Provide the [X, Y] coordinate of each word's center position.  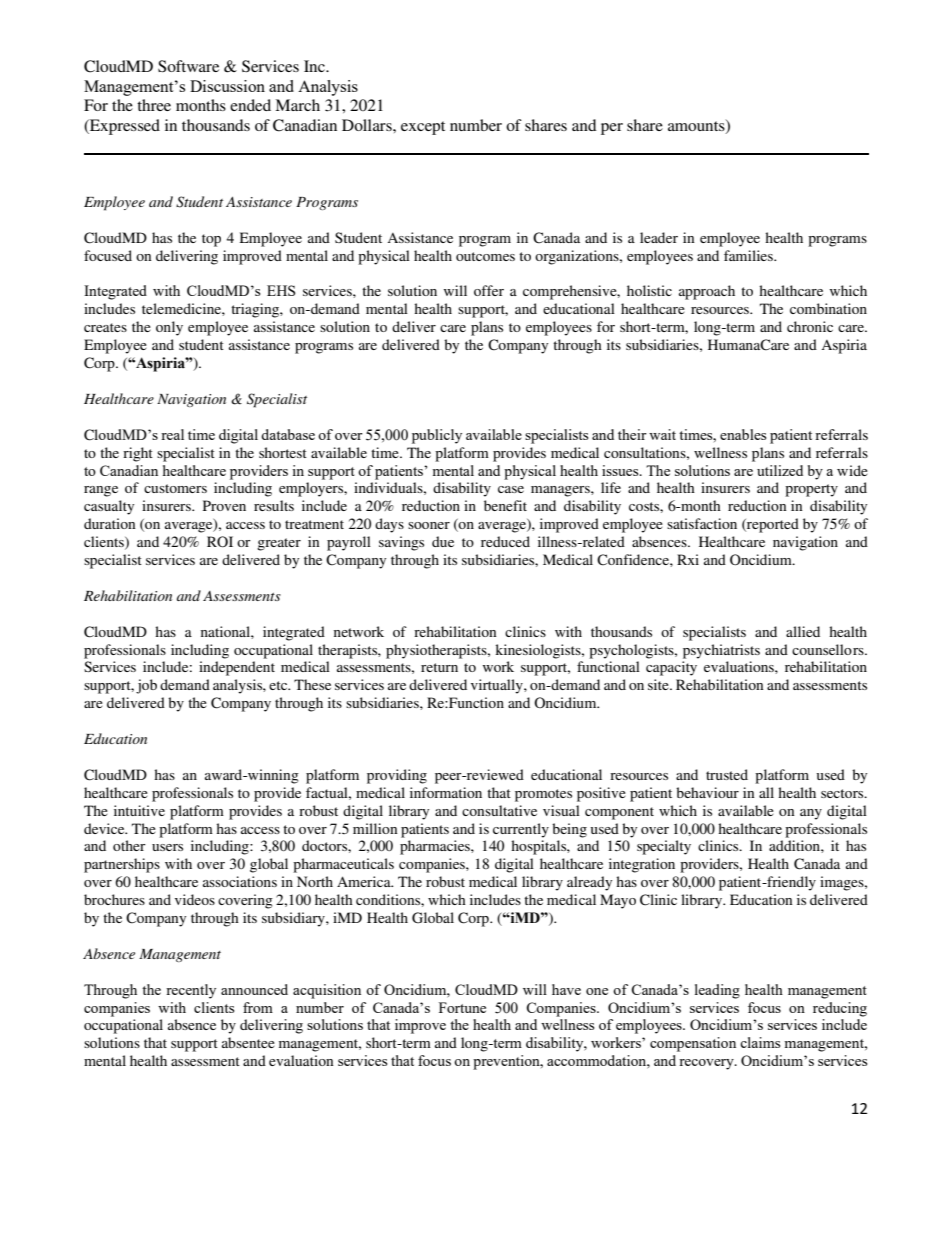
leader [659, 237]
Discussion [227, 86]
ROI [220, 541]
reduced [505, 541]
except [423, 128]
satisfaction [702, 523]
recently [191, 991]
